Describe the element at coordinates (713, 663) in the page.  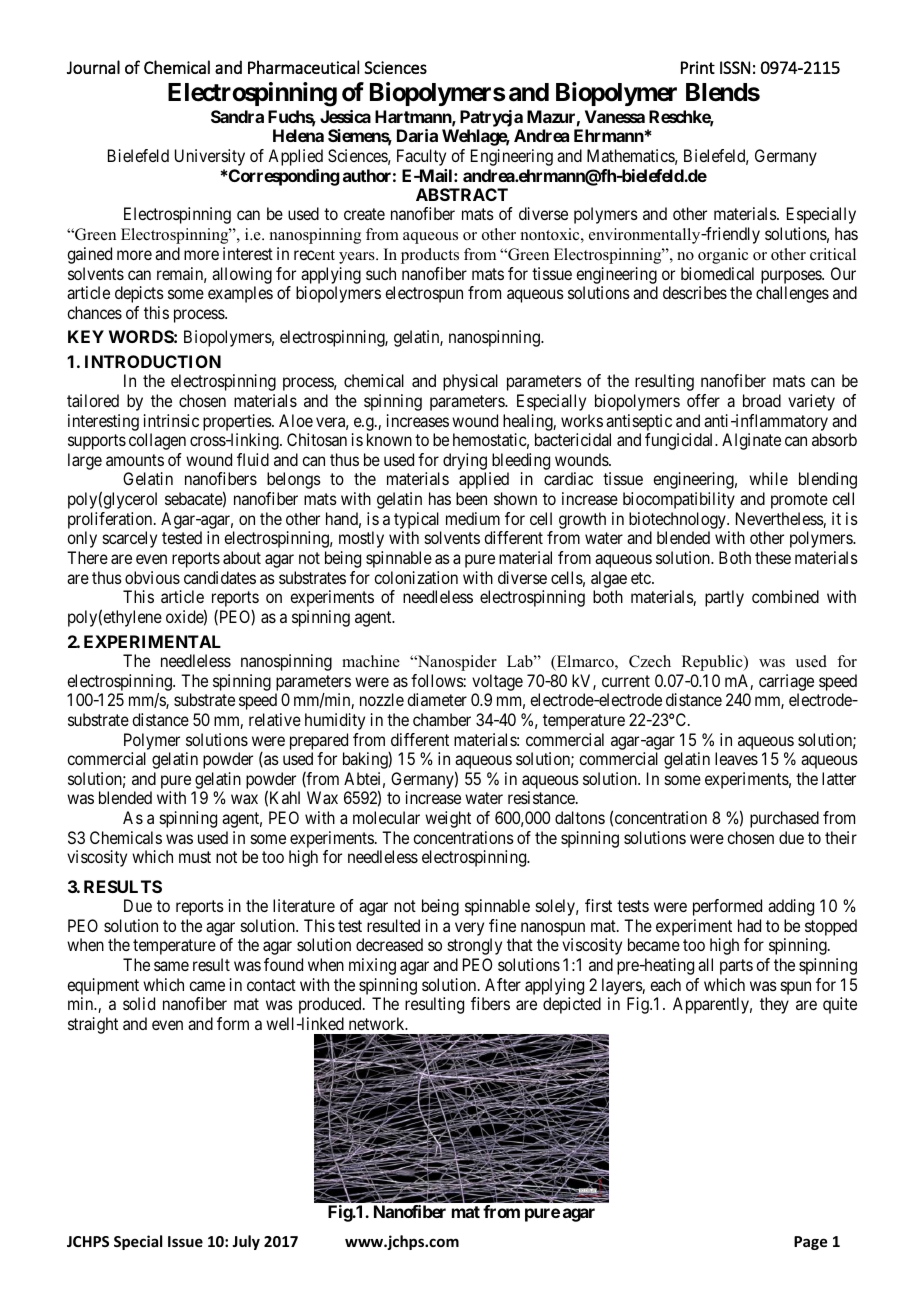
I see `Republic` at that location.
